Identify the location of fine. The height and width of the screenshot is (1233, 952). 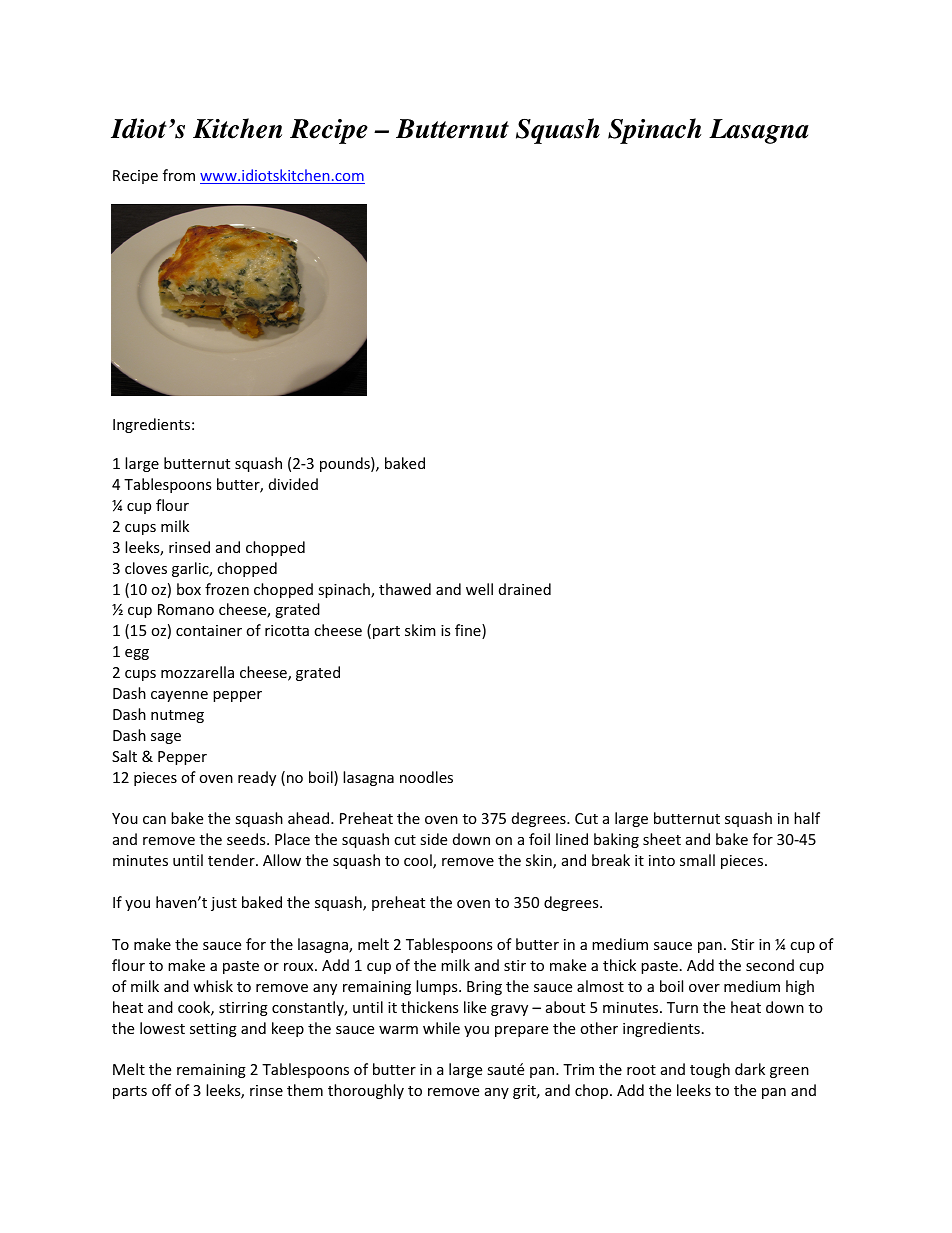
(469, 631).
